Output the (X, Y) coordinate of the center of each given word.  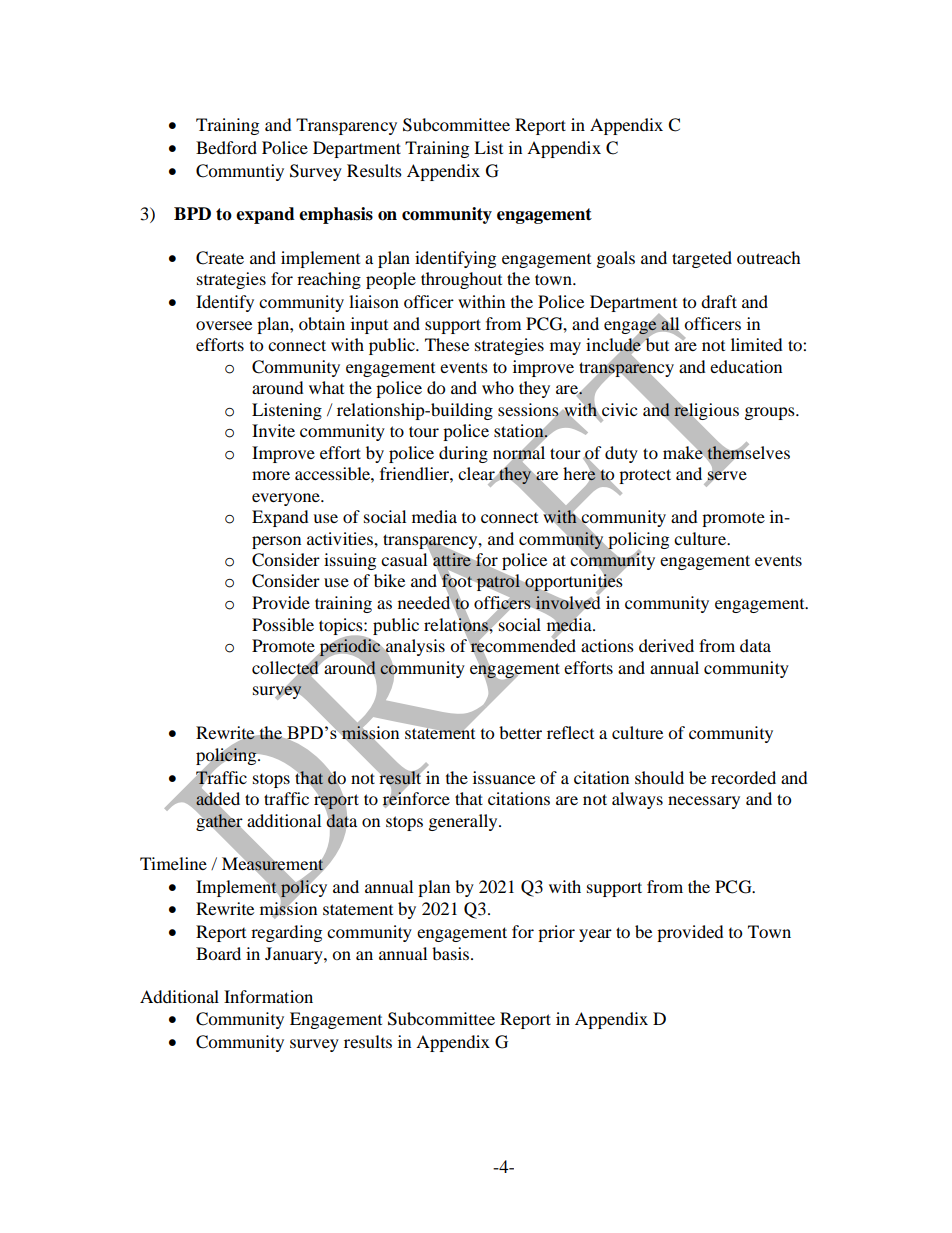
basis (450, 953)
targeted (702, 259)
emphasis (336, 215)
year (595, 935)
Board (218, 953)
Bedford (226, 147)
